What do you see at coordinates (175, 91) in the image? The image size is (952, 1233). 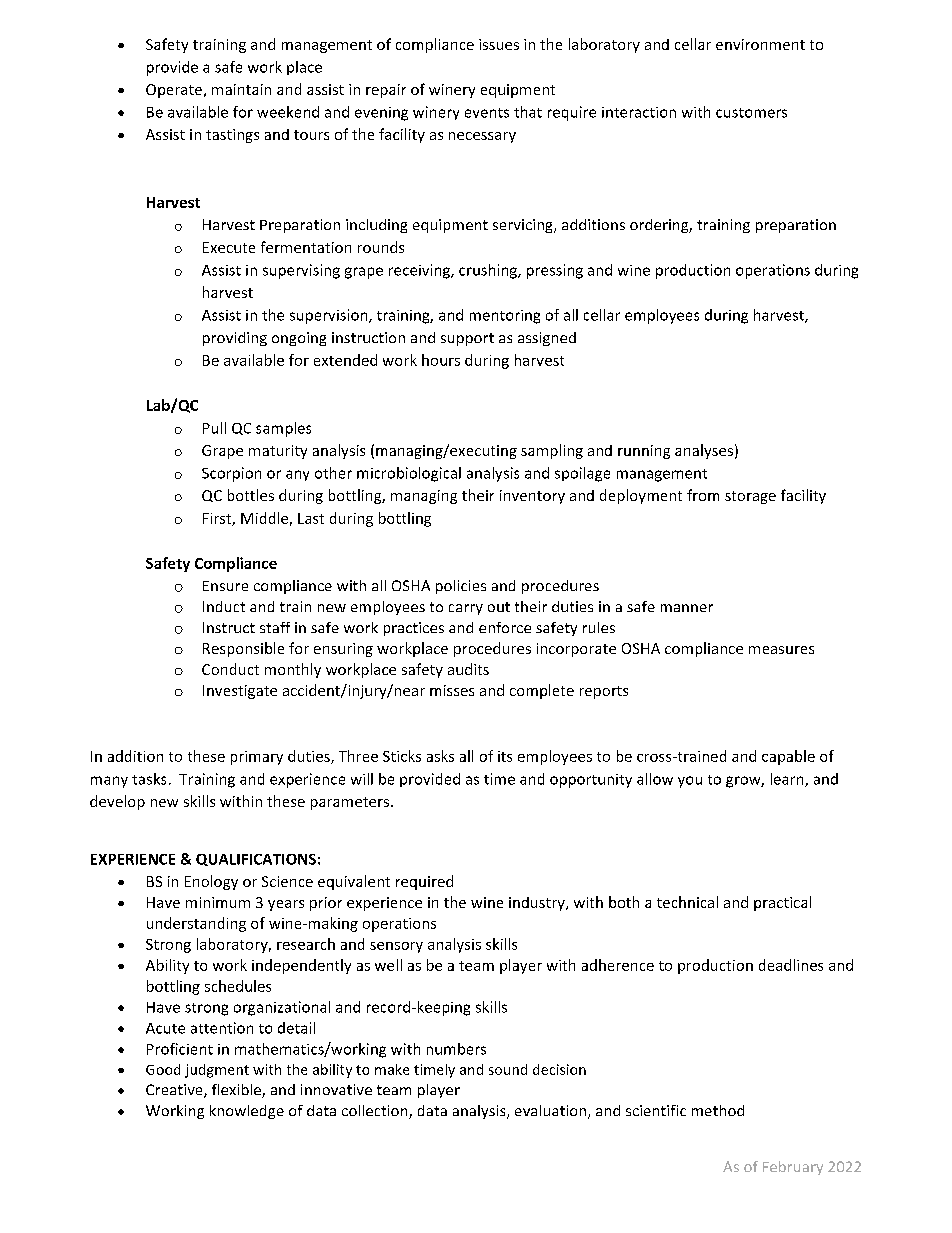 I see `Operate` at bounding box center [175, 91].
